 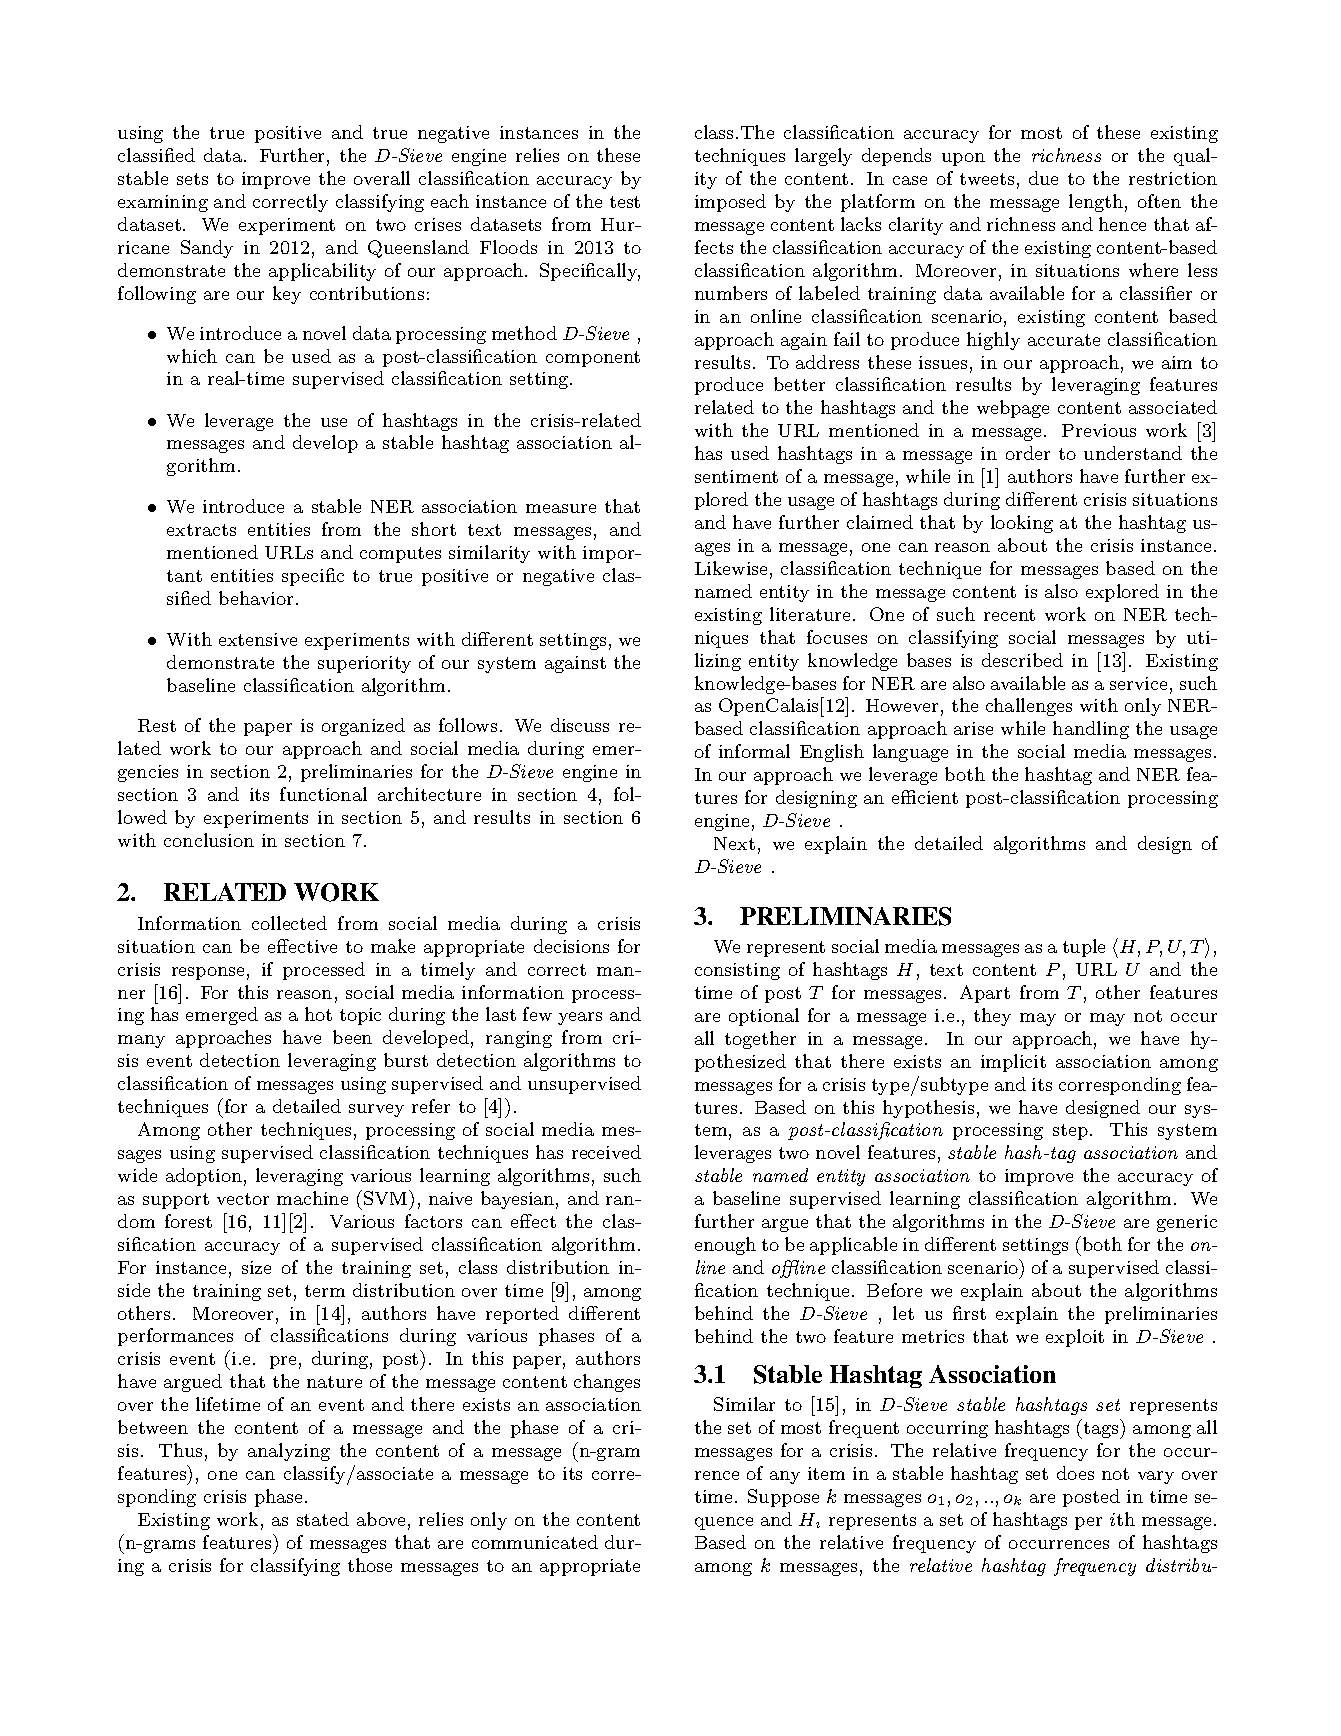 What do you see at coordinates (163, 203) in the screenshot?
I see `examining` at bounding box center [163, 203].
